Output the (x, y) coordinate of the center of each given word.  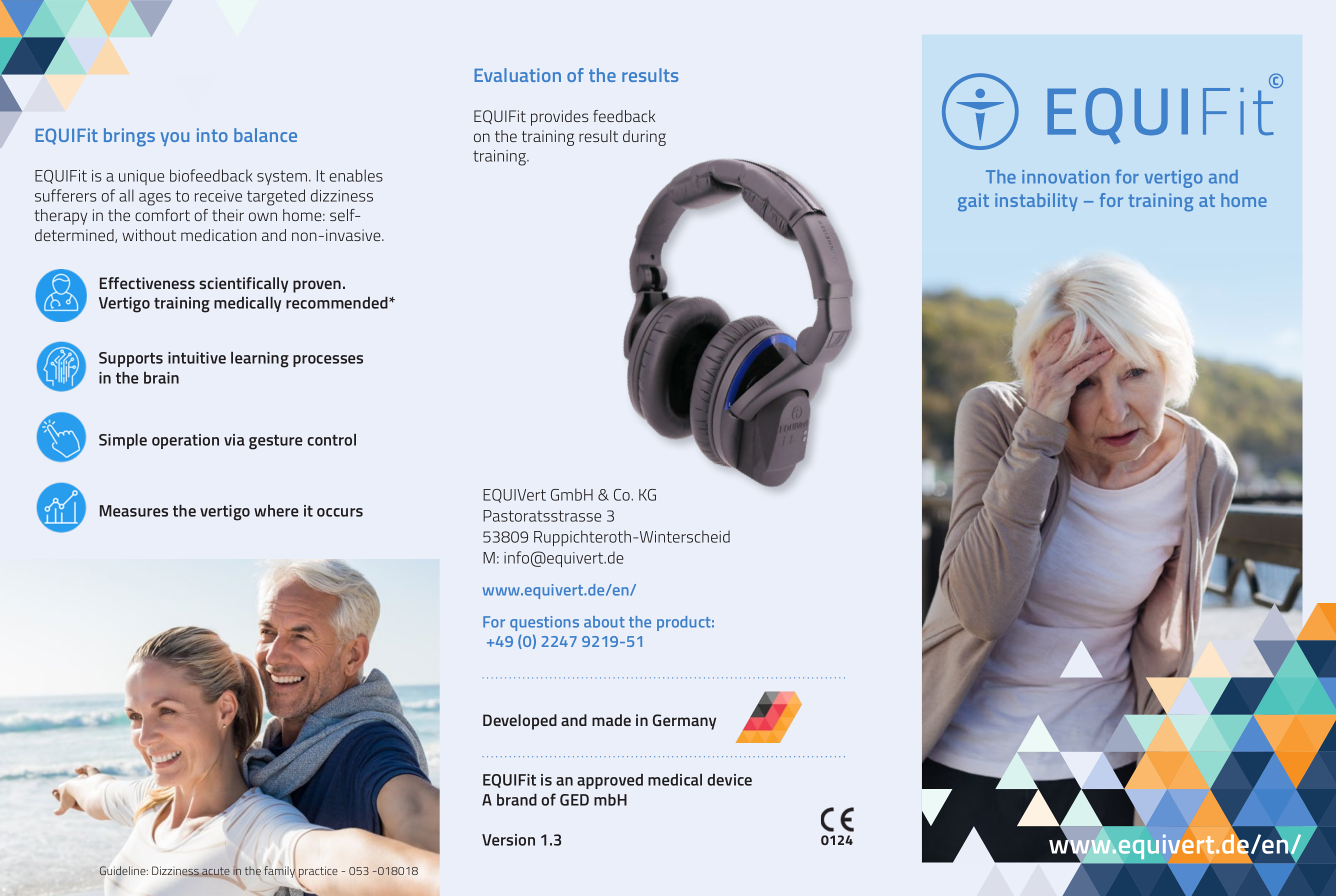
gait (973, 202)
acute (216, 871)
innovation (1065, 177)
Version (508, 840)
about (604, 622)
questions (544, 623)
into (212, 135)
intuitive (197, 358)
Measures (134, 511)
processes (328, 361)
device (729, 780)
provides (560, 118)
